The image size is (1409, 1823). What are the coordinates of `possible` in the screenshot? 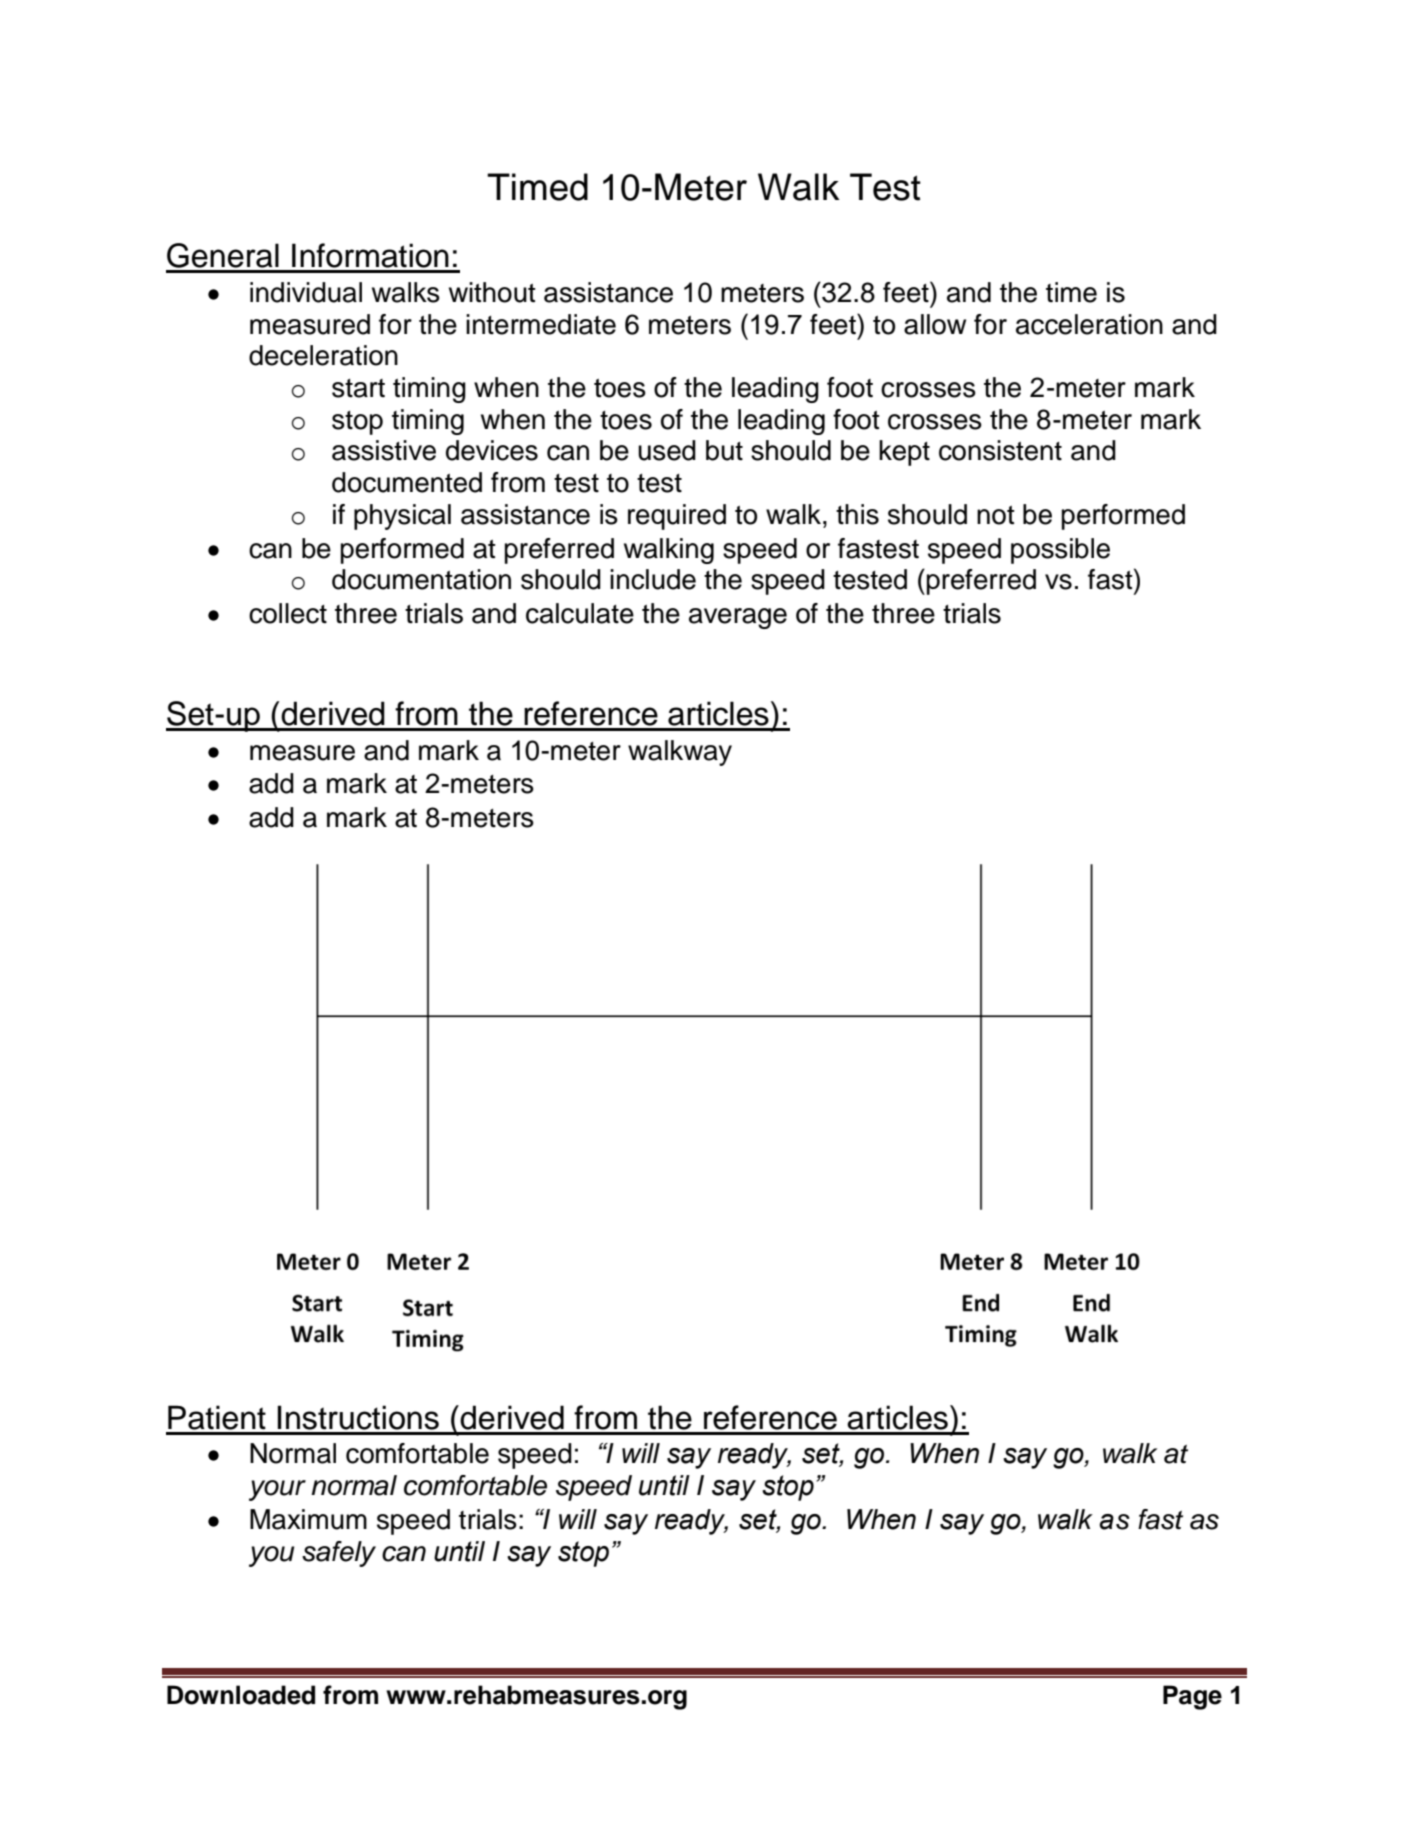 It's located at (1060, 551).
